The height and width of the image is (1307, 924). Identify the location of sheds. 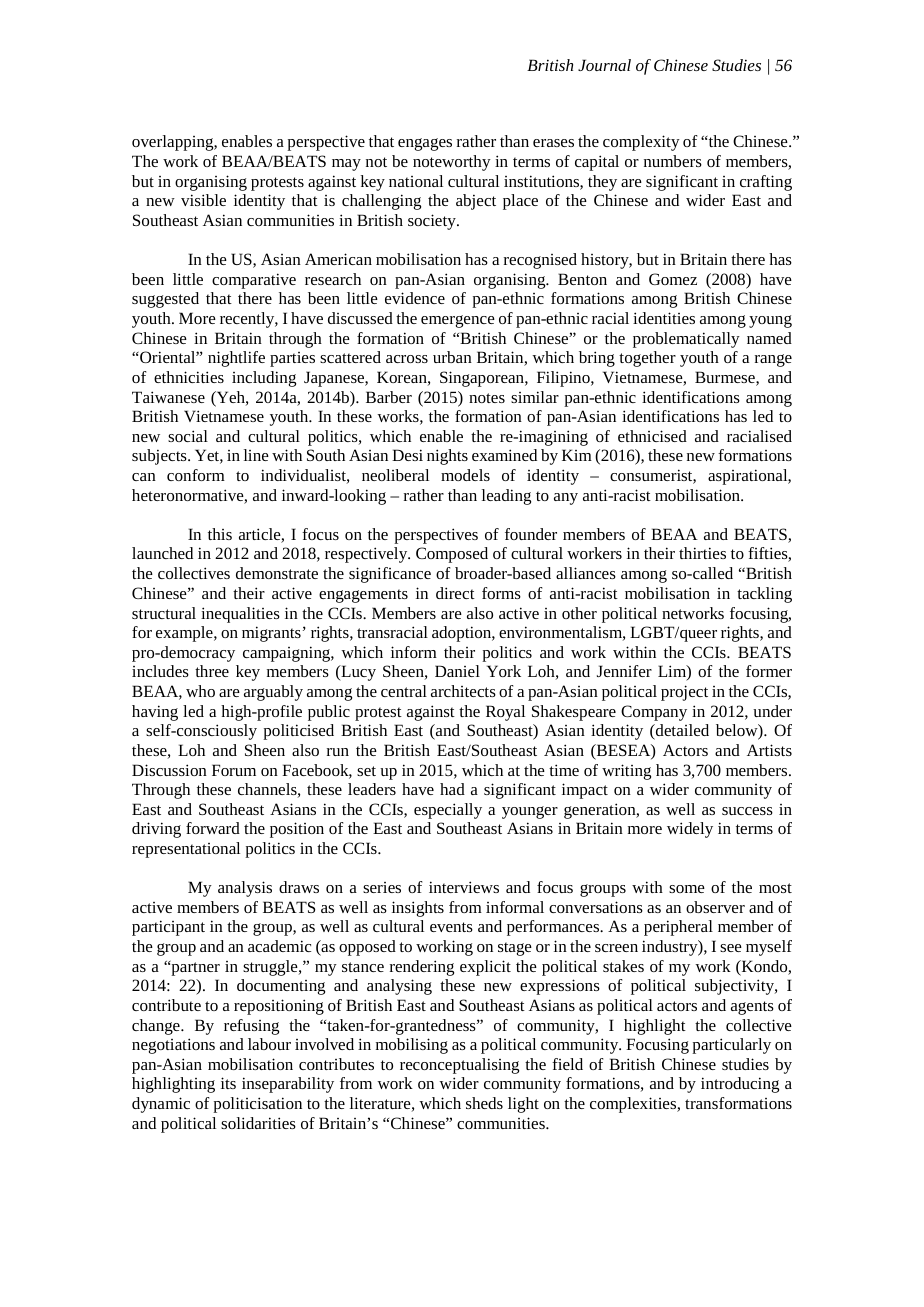
(484, 1103).
